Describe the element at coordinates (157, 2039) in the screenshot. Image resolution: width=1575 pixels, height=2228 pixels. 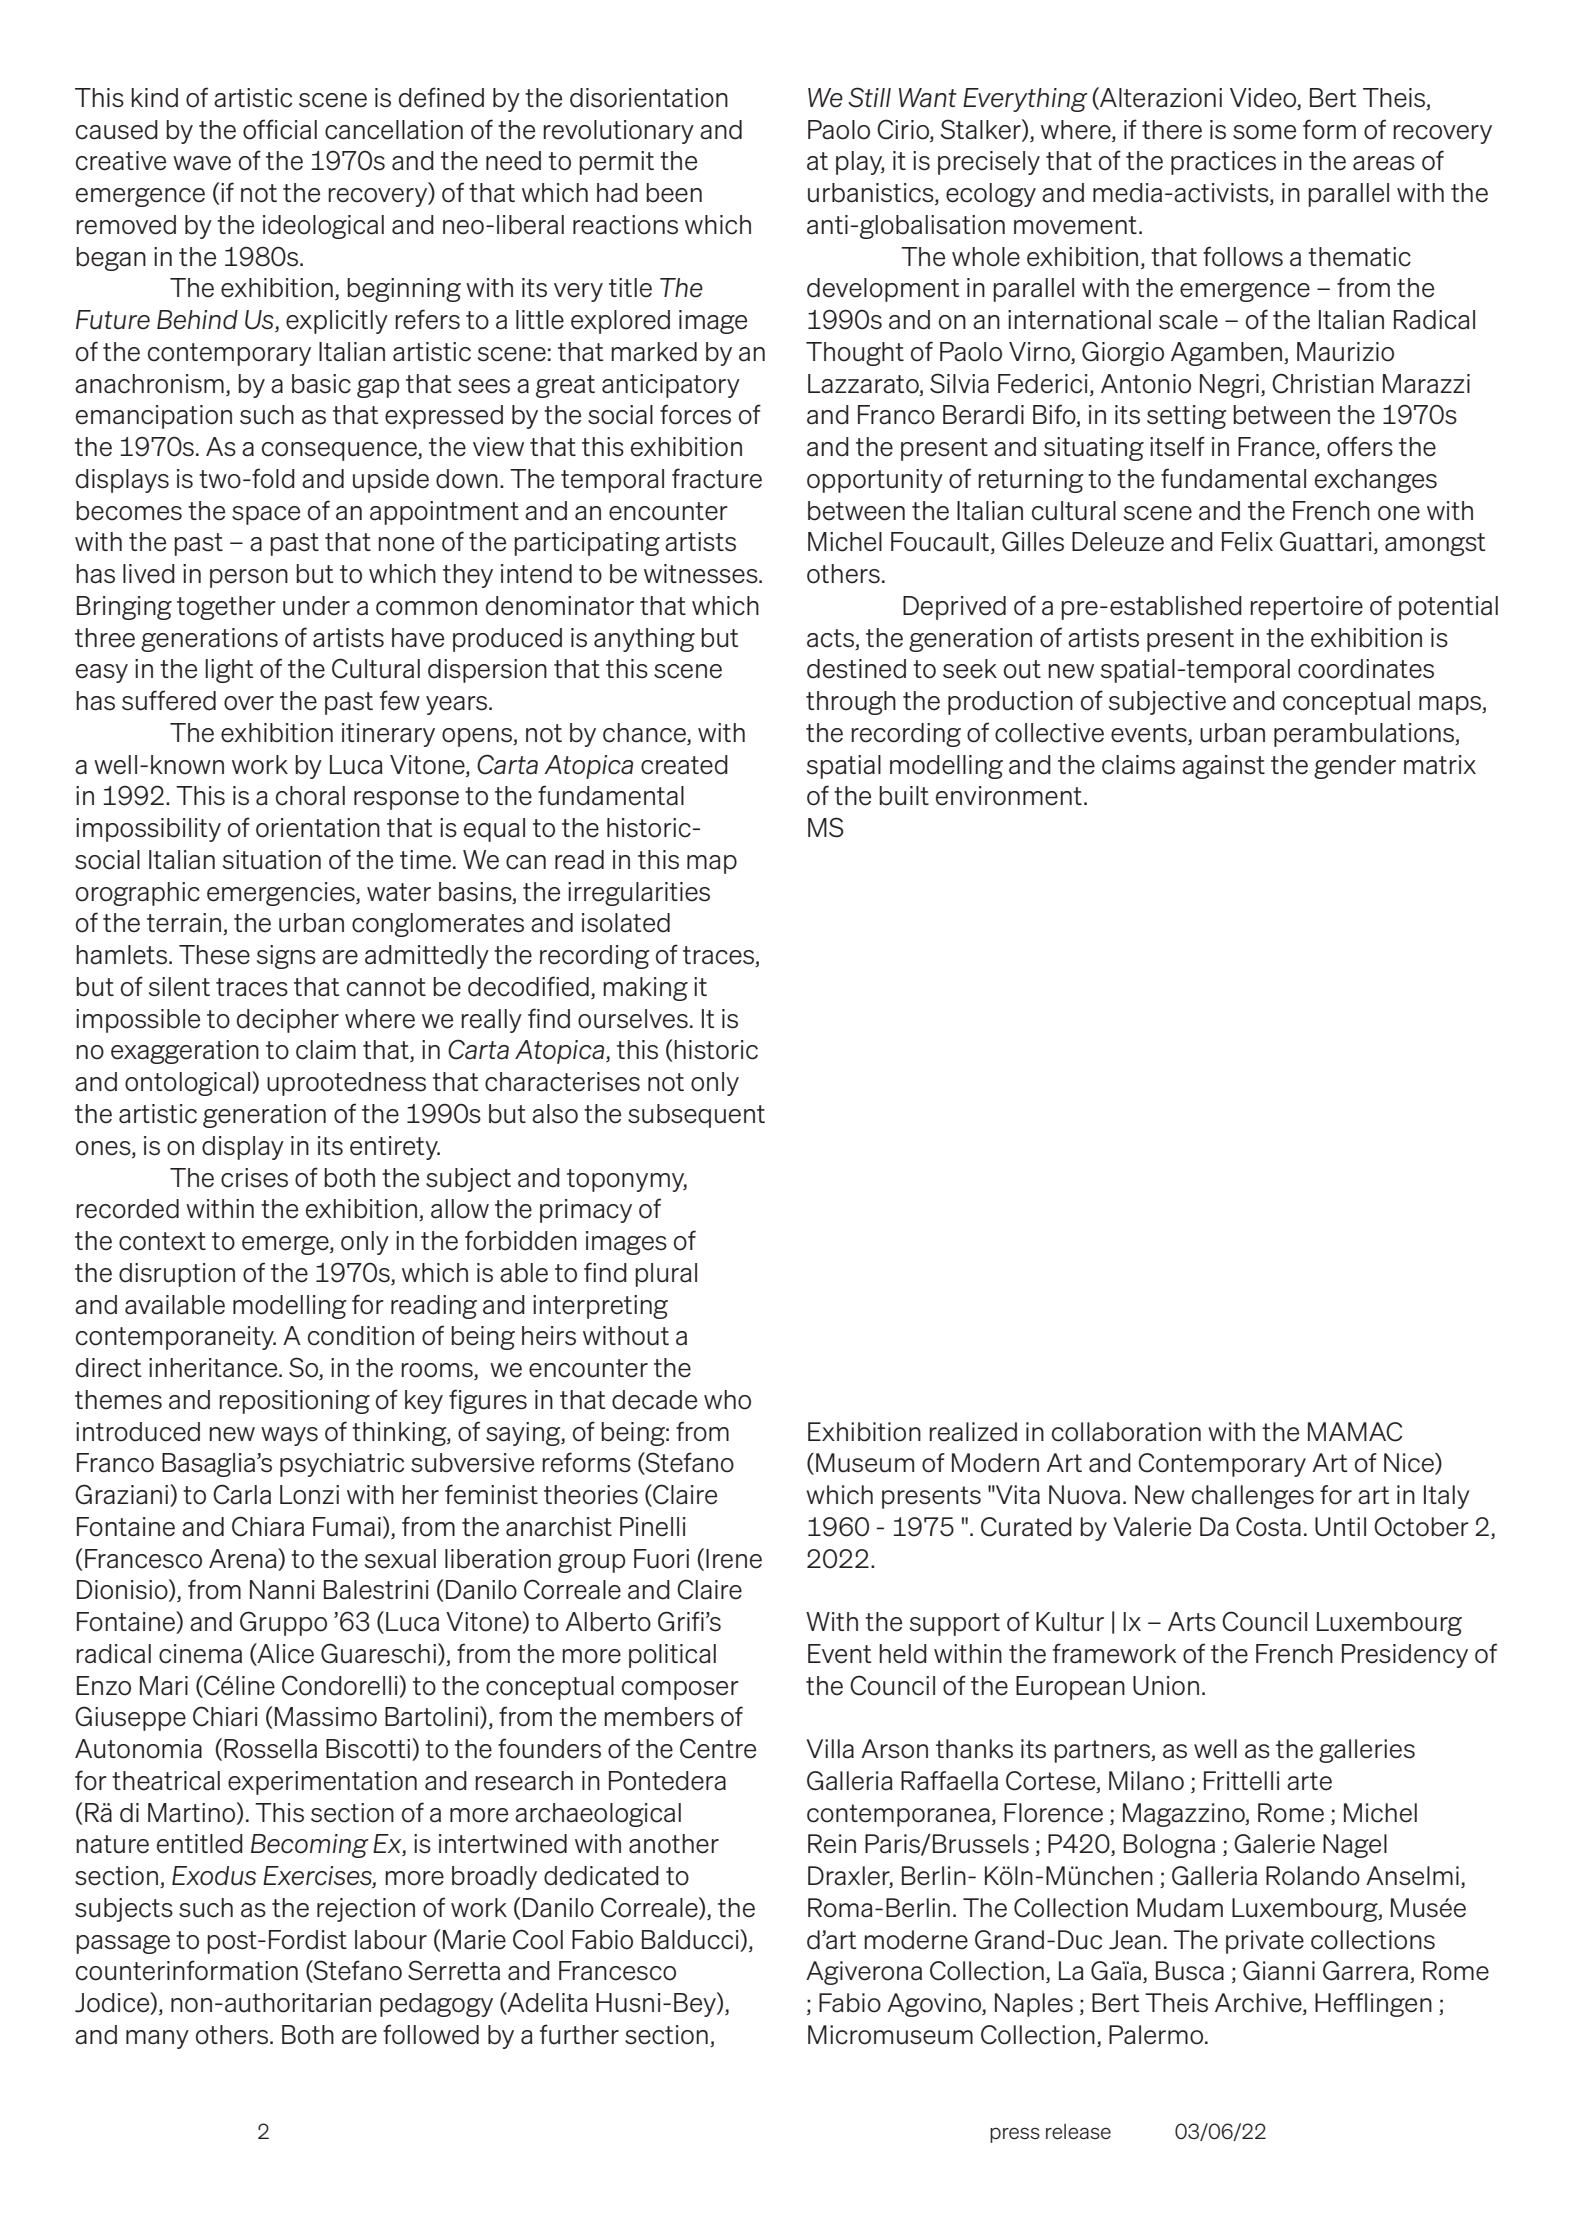
I see `many` at that location.
